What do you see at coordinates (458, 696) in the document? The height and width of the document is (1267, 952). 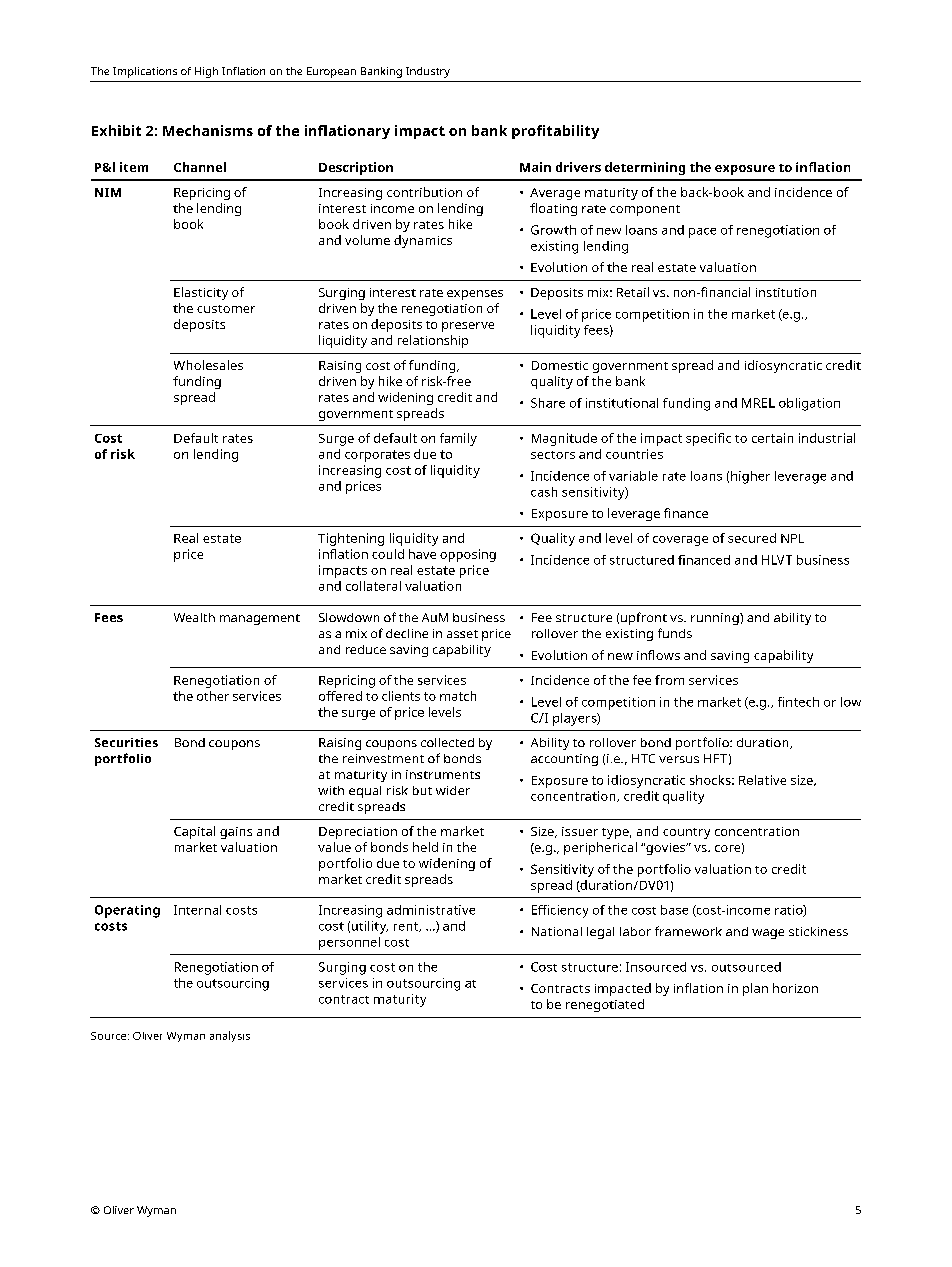 I see `match` at bounding box center [458, 696].
